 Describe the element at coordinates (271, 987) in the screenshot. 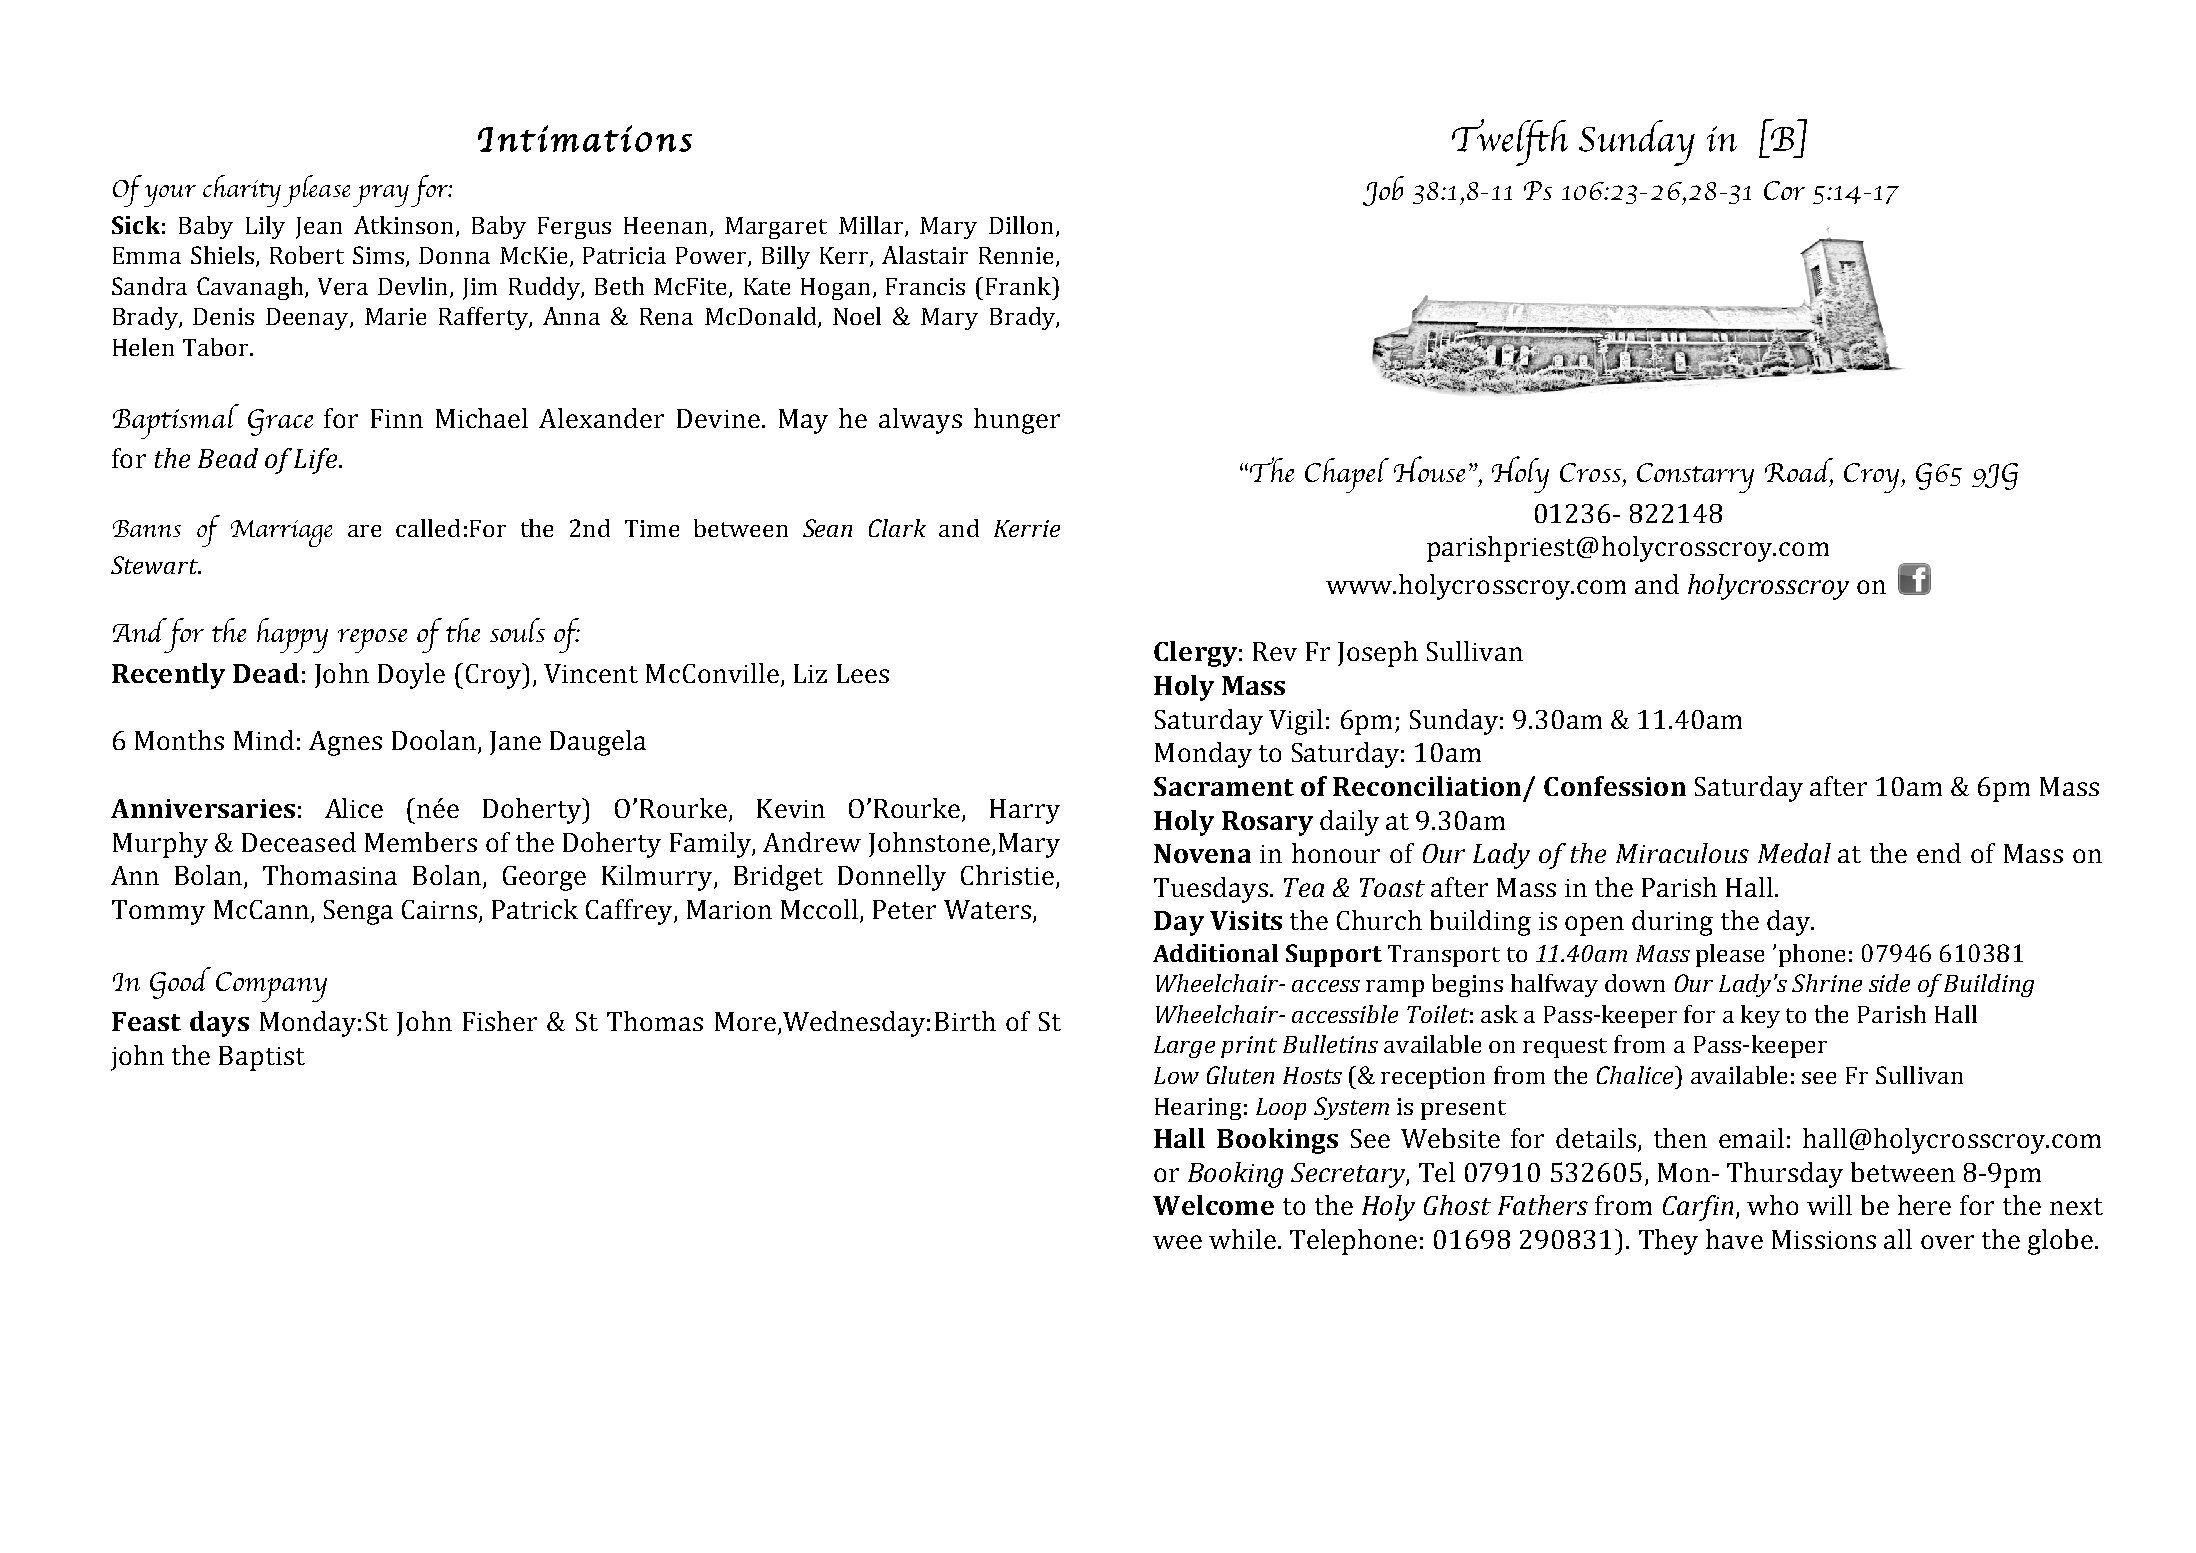

I see `Company` at that location.
